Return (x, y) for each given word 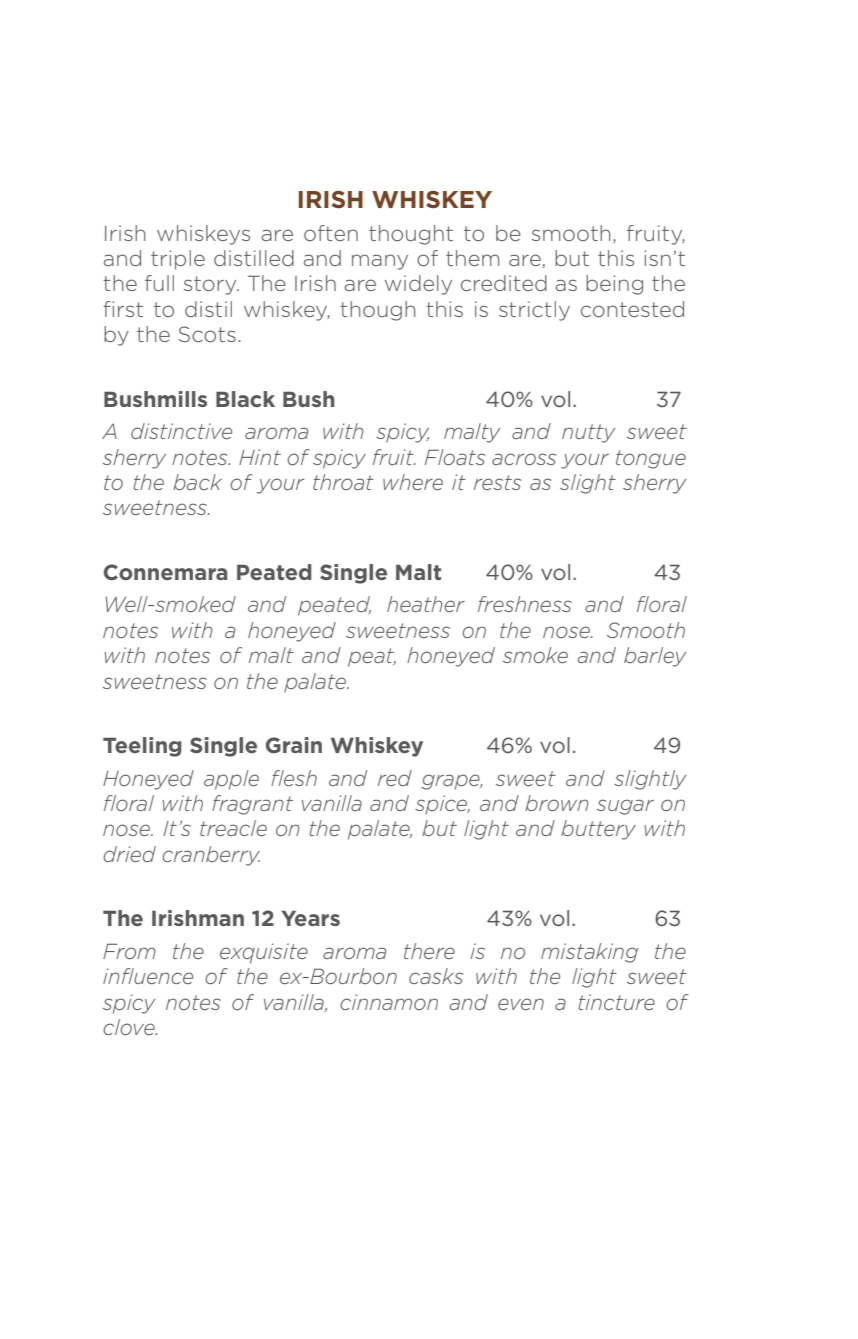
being (614, 285)
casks (436, 976)
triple (178, 260)
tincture (616, 1002)
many (380, 262)
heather (426, 604)
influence (148, 976)
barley (655, 657)
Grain (294, 745)
